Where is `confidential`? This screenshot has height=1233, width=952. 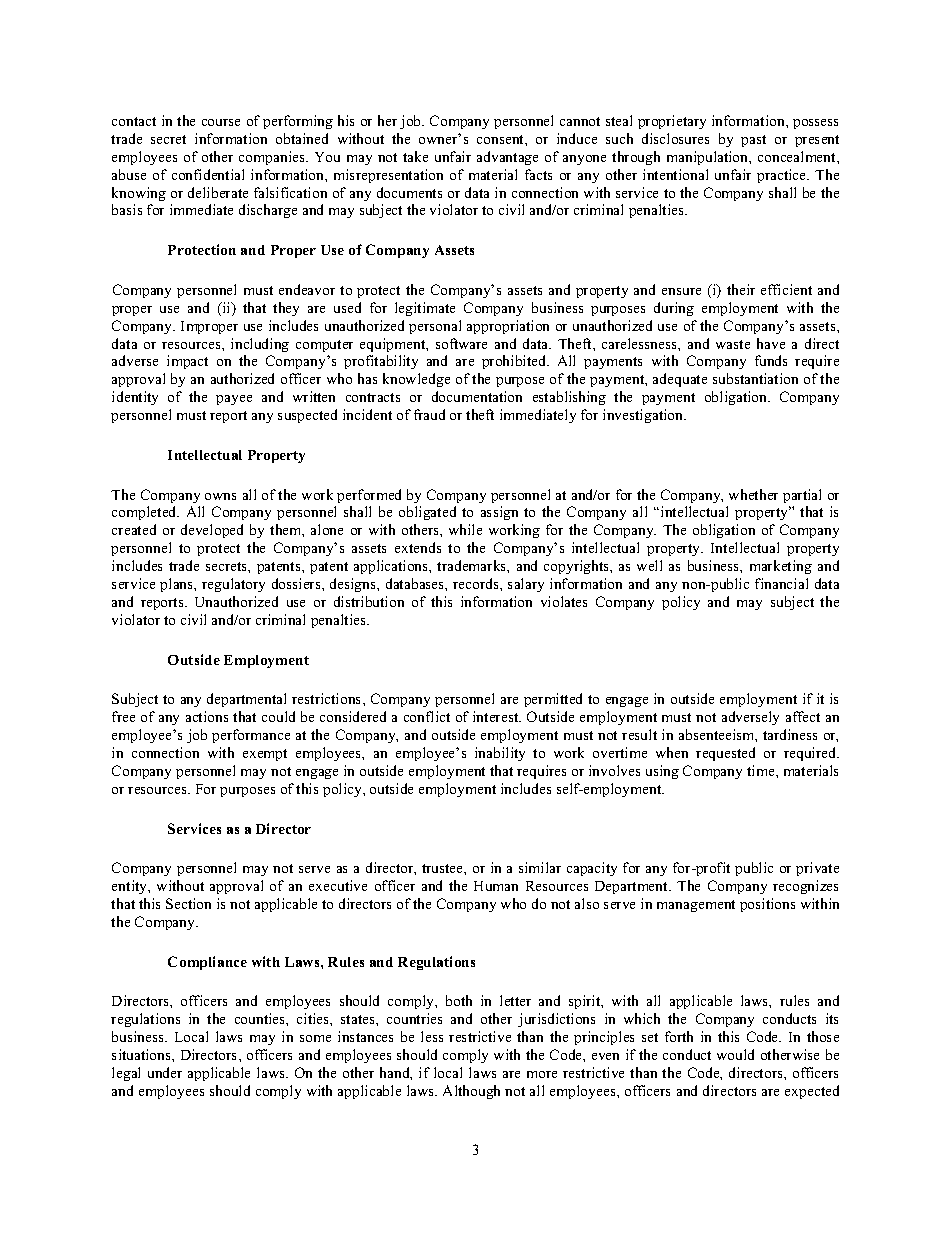 confidential is located at coordinates (208, 174).
